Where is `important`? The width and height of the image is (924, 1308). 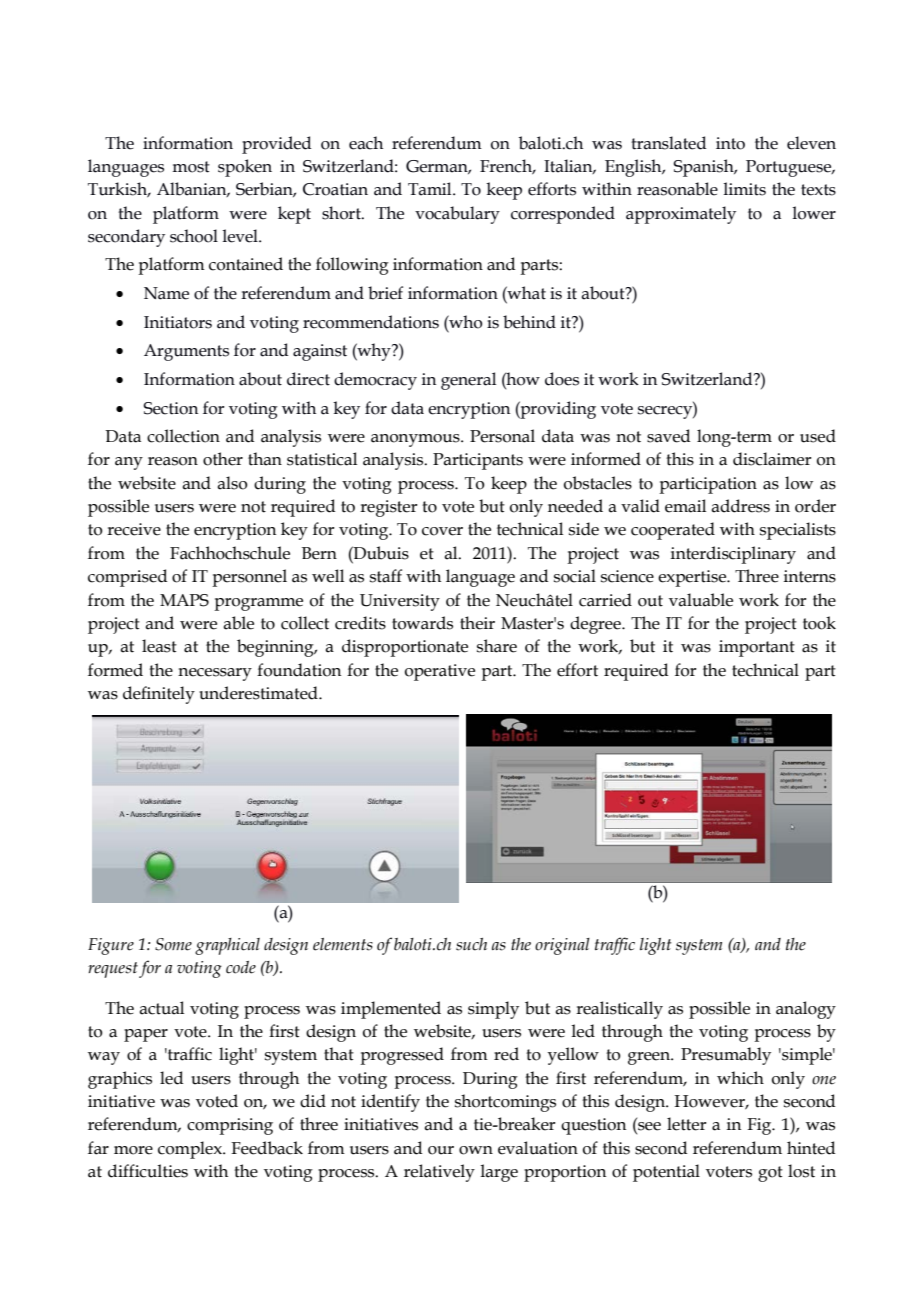
important is located at coordinates (757, 648).
